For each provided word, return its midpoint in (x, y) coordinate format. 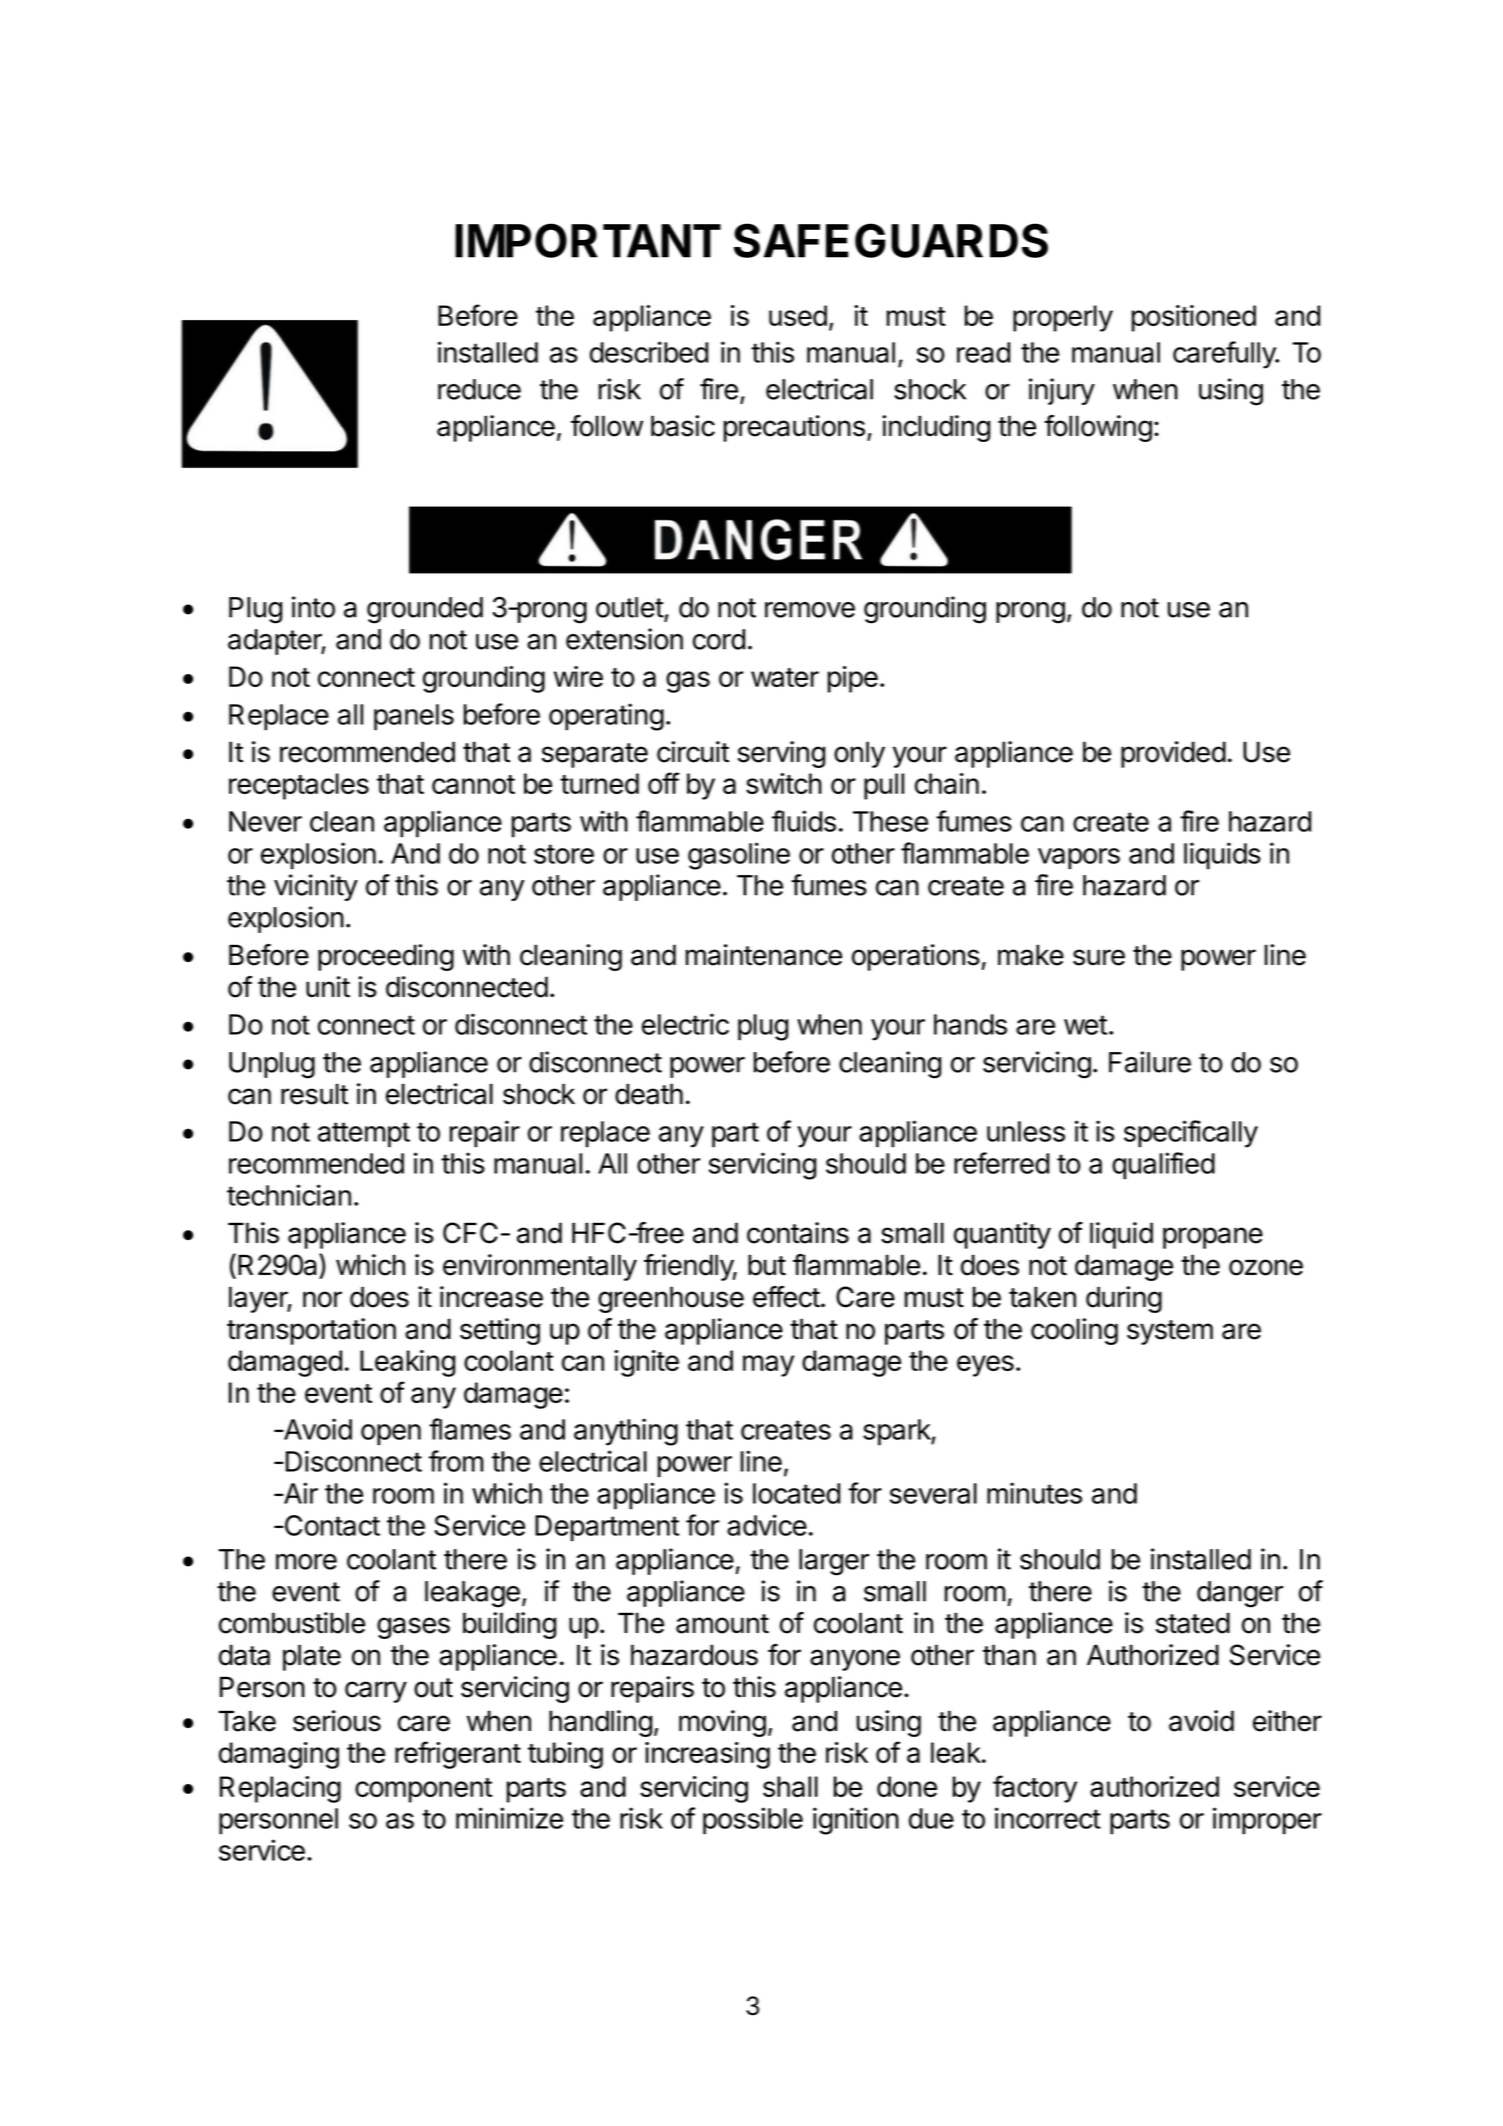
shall (790, 1786)
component (423, 1790)
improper (1267, 1821)
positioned (1194, 318)
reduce (479, 389)
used (798, 315)
